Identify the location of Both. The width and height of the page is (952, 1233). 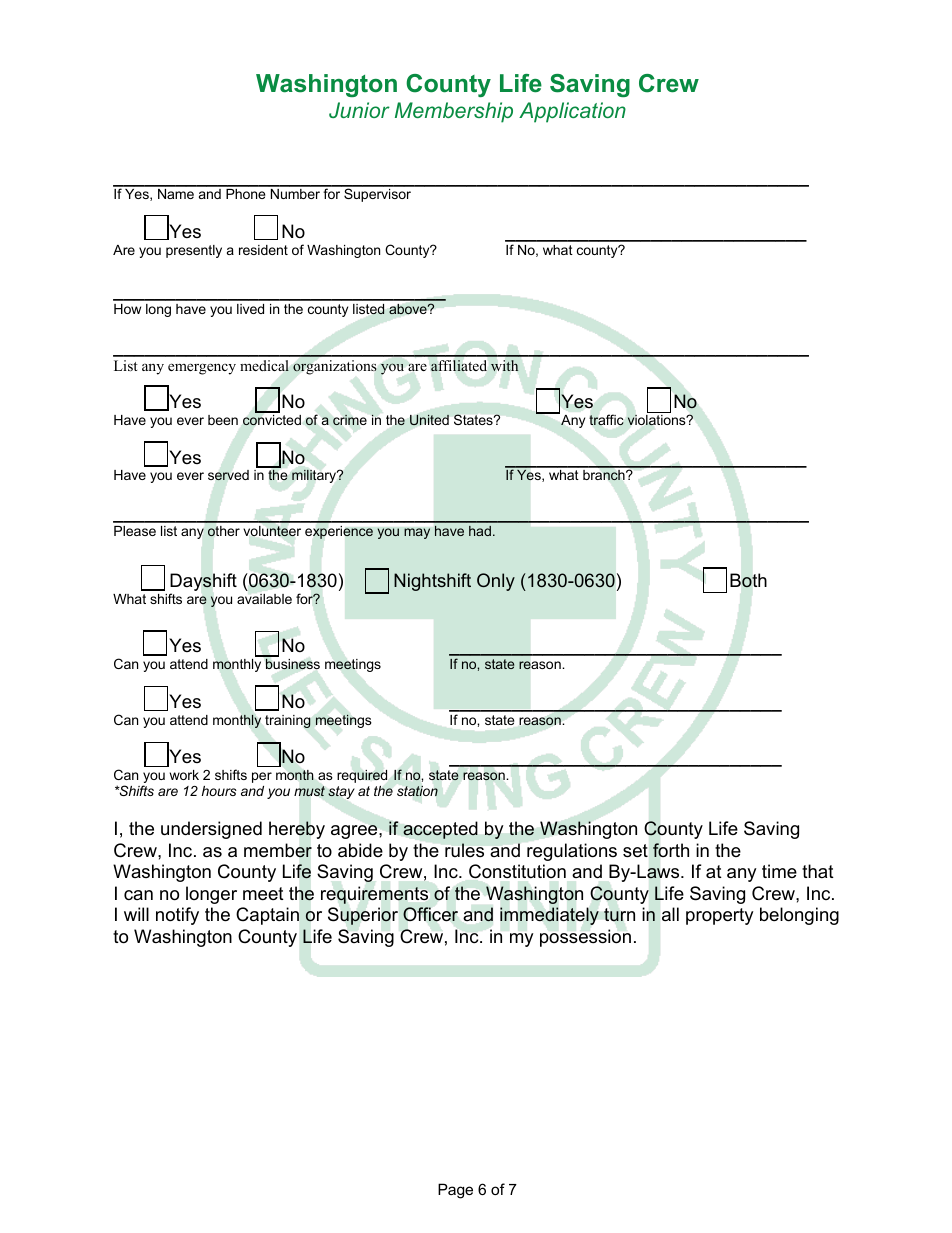
(748, 580).
